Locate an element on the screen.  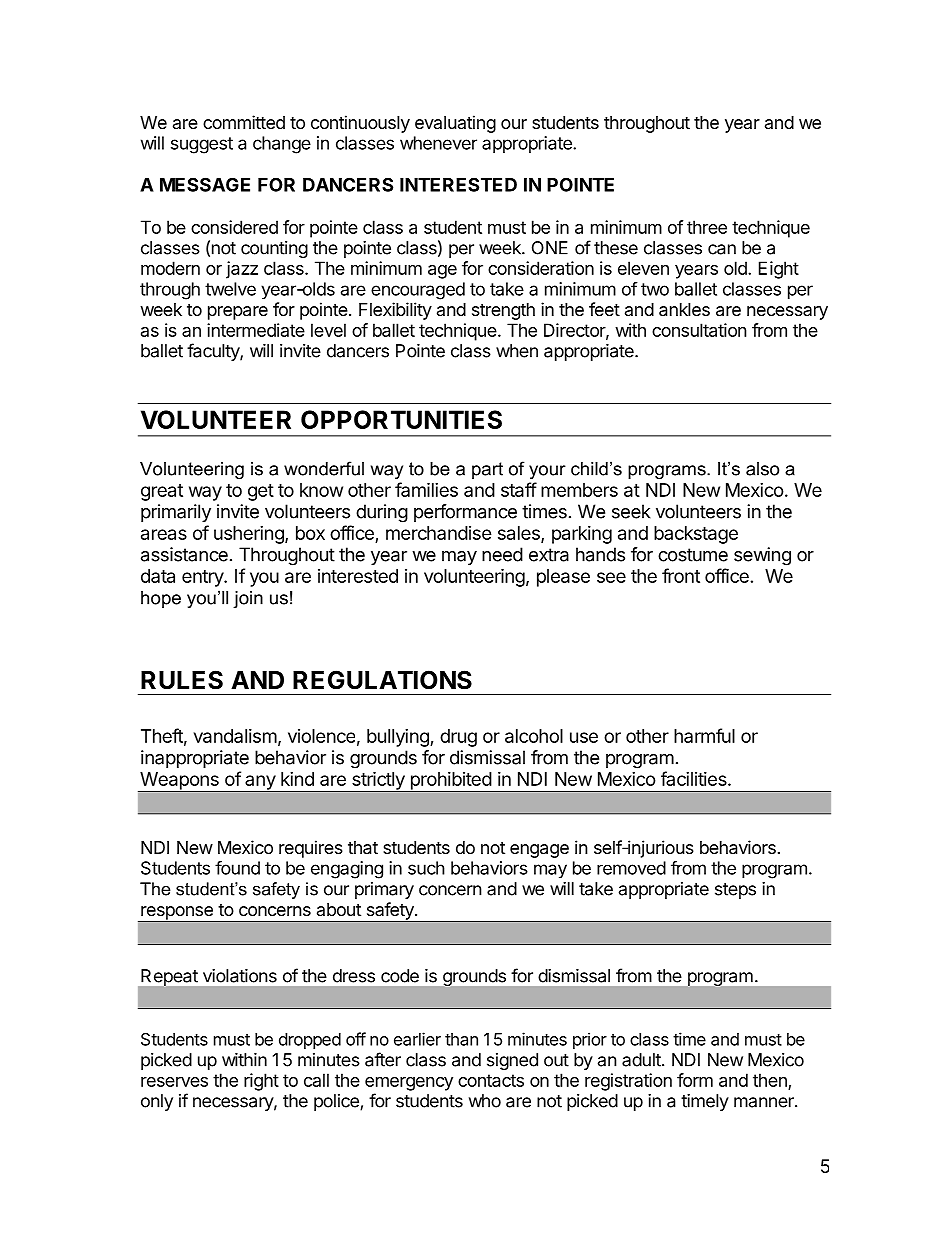
need is located at coordinates (502, 554).
